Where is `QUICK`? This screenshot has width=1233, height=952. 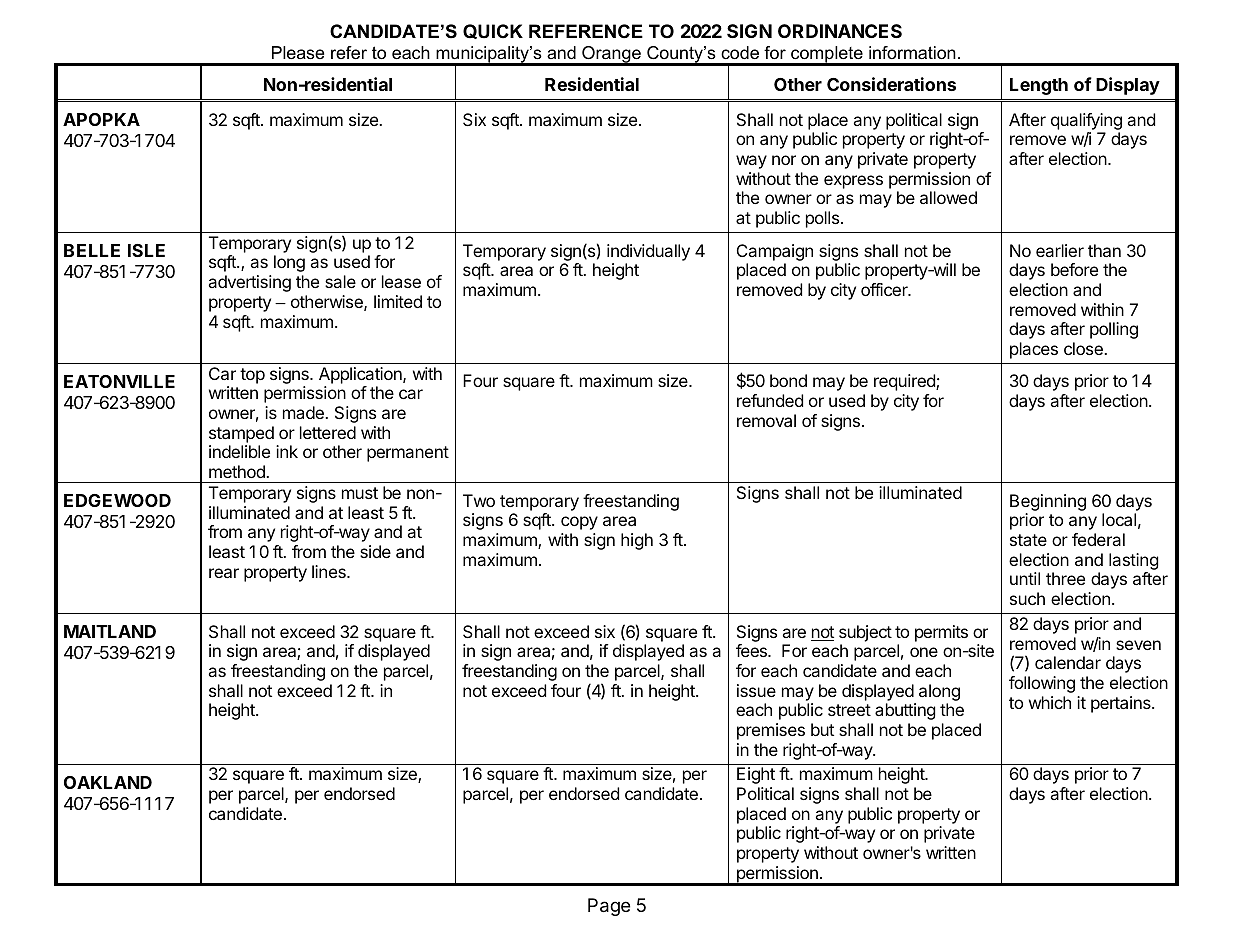 QUICK is located at coordinates (493, 31).
